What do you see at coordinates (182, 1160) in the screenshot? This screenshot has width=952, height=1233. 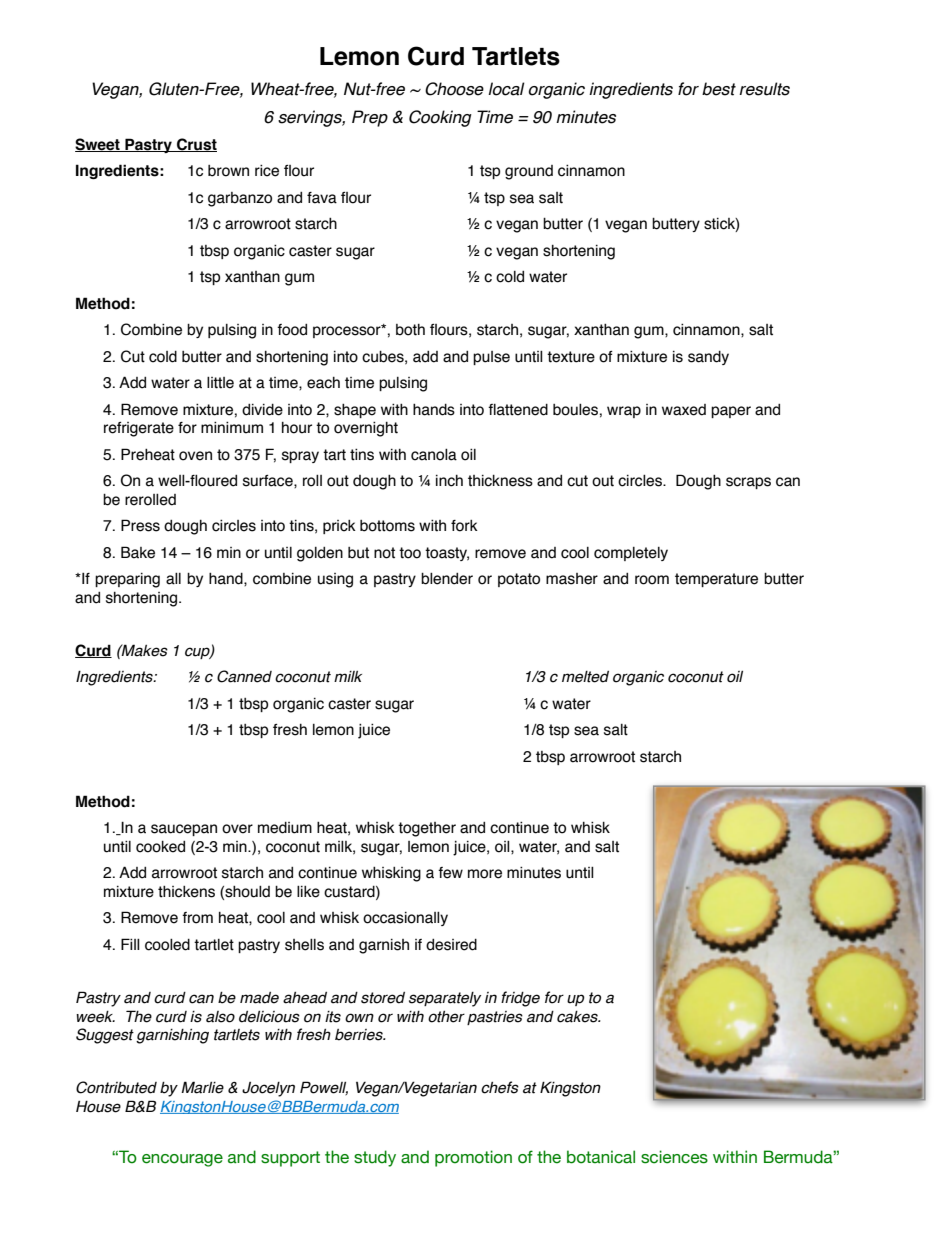 I see `encourage` at bounding box center [182, 1160].
